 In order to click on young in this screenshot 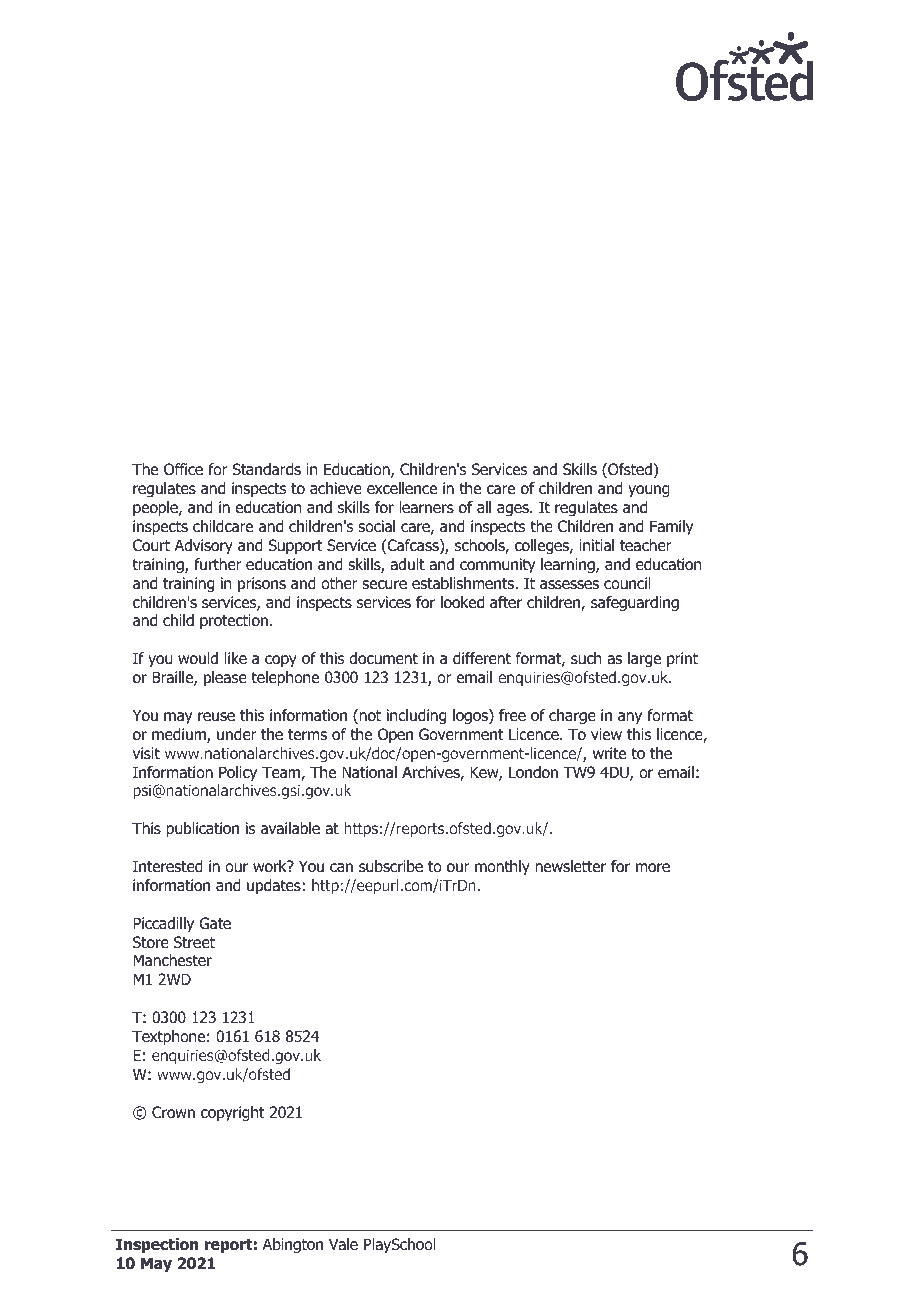, I will do `click(649, 491)`.
